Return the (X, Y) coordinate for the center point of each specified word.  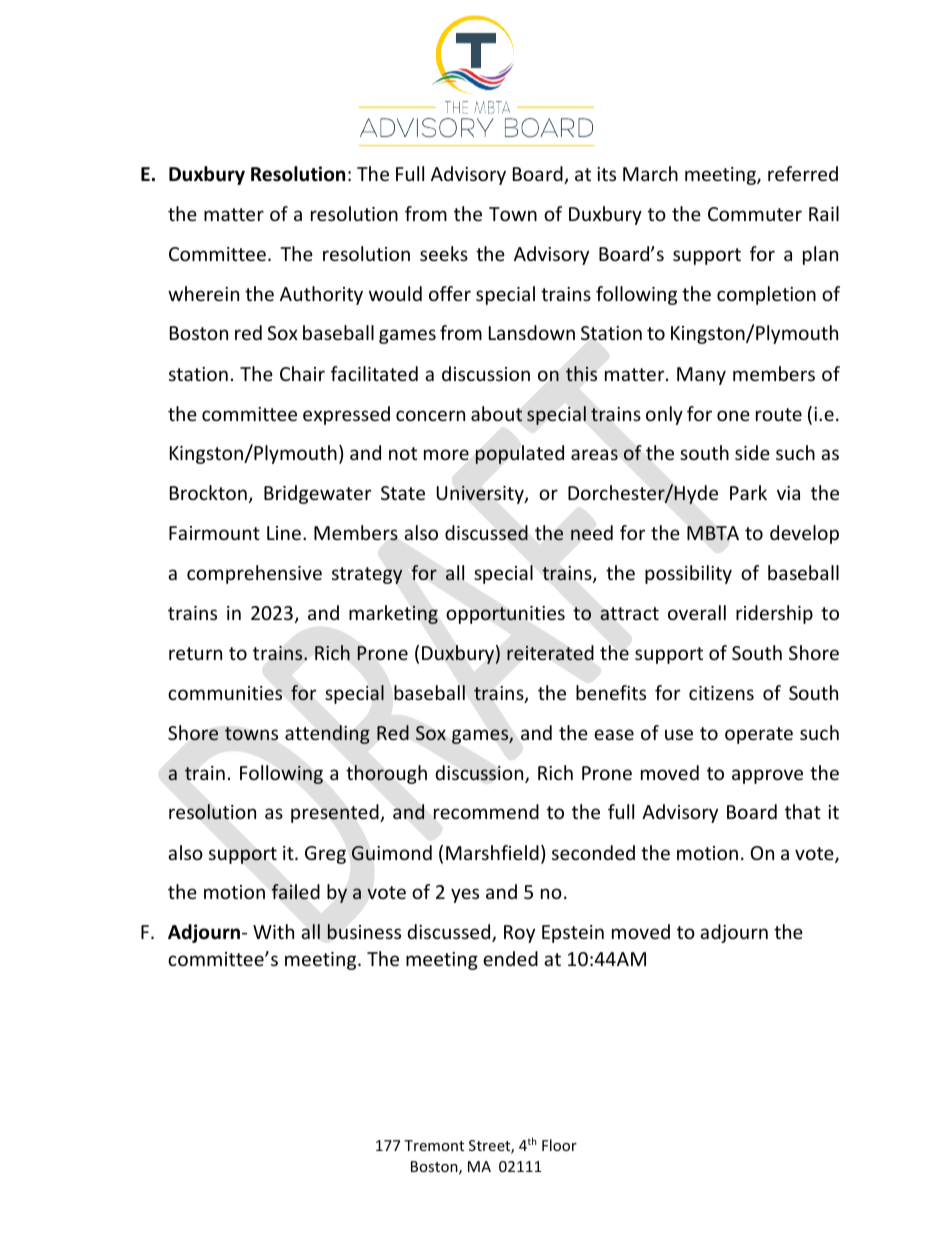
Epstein (573, 934)
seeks (444, 253)
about (496, 414)
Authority (321, 295)
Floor (559, 1145)
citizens (721, 693)
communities (225, 693)
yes (465, 895)
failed (295, 892)
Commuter (755, 214)
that (803, 811)
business (364, 932)
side (752, 452)
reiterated (550, 652)
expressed (346, 415)
